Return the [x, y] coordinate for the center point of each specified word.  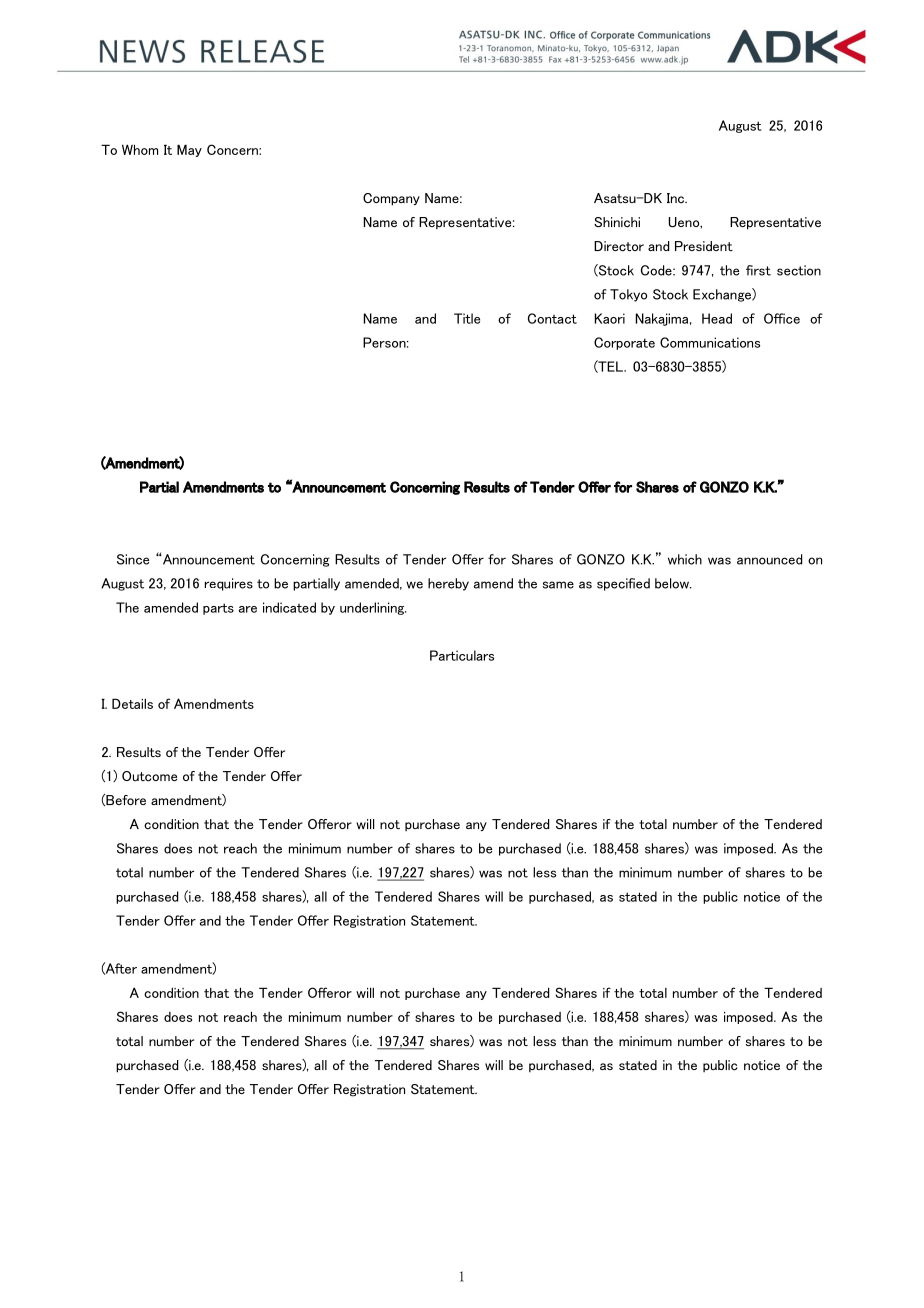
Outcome [149, 776]
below [673, 583]
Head [717, 318]
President [704, 246]
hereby [448, 584]
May [189, 150]
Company [391, 199]
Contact [552, 318]
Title [467, 318]
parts [218, 609]
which [685, 559]
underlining [373, 608]
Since [133, 559]
